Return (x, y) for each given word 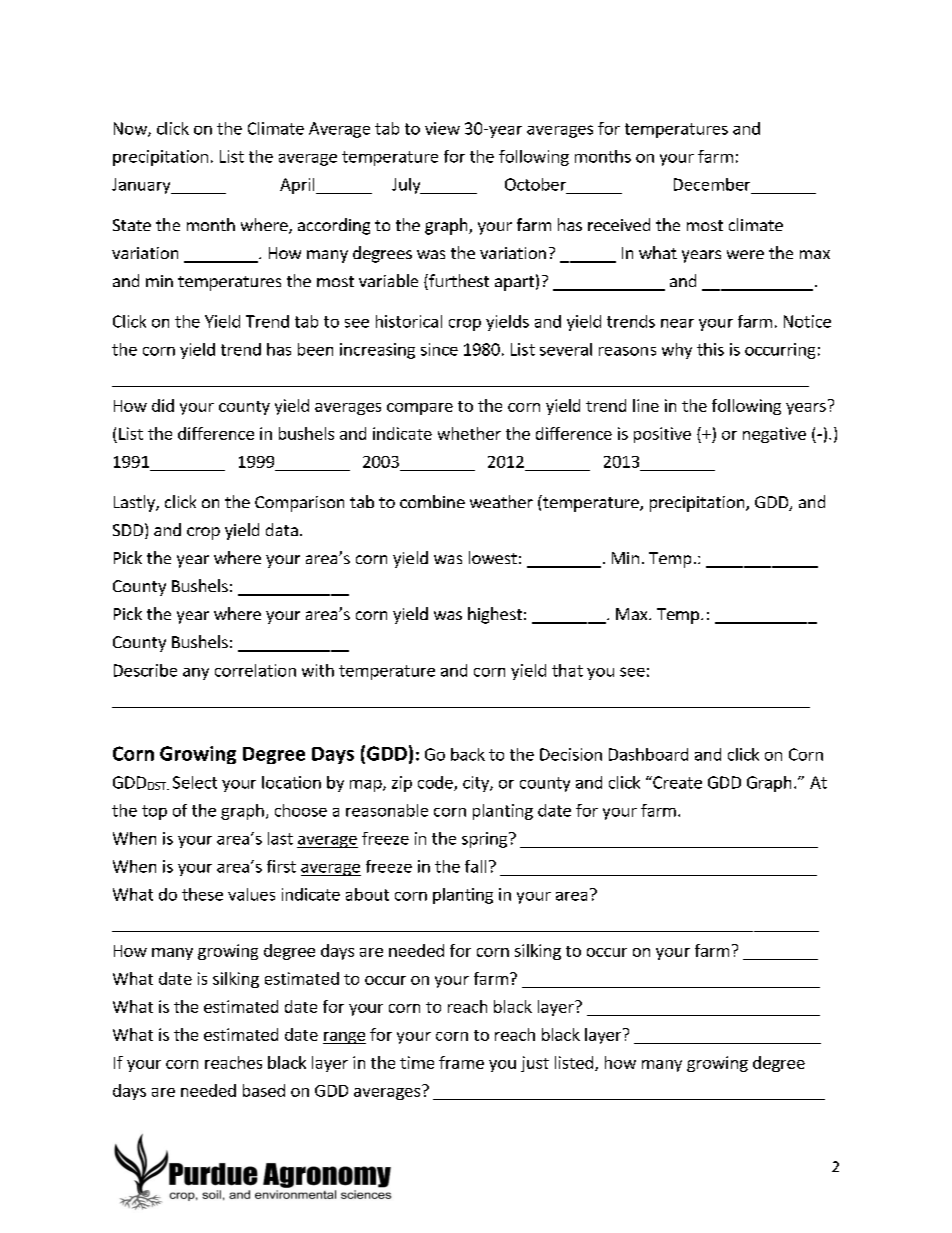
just (535, 1064)
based (264, 1090)
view (442, 128)
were (745, 254)
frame (461, 1062)
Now (131, 129)
